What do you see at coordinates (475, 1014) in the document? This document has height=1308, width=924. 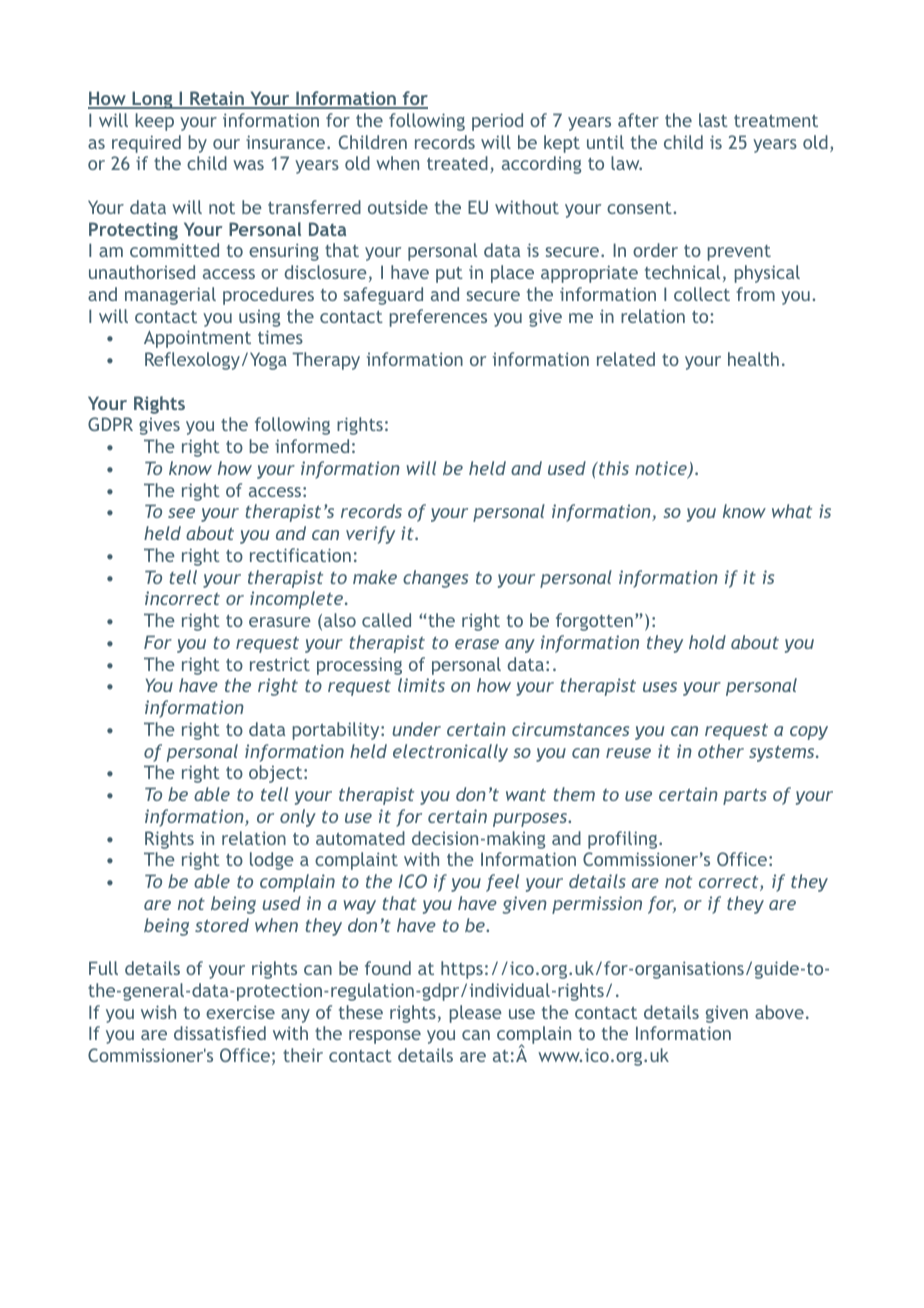 I see `please` at bounding box center [475, 1014].
